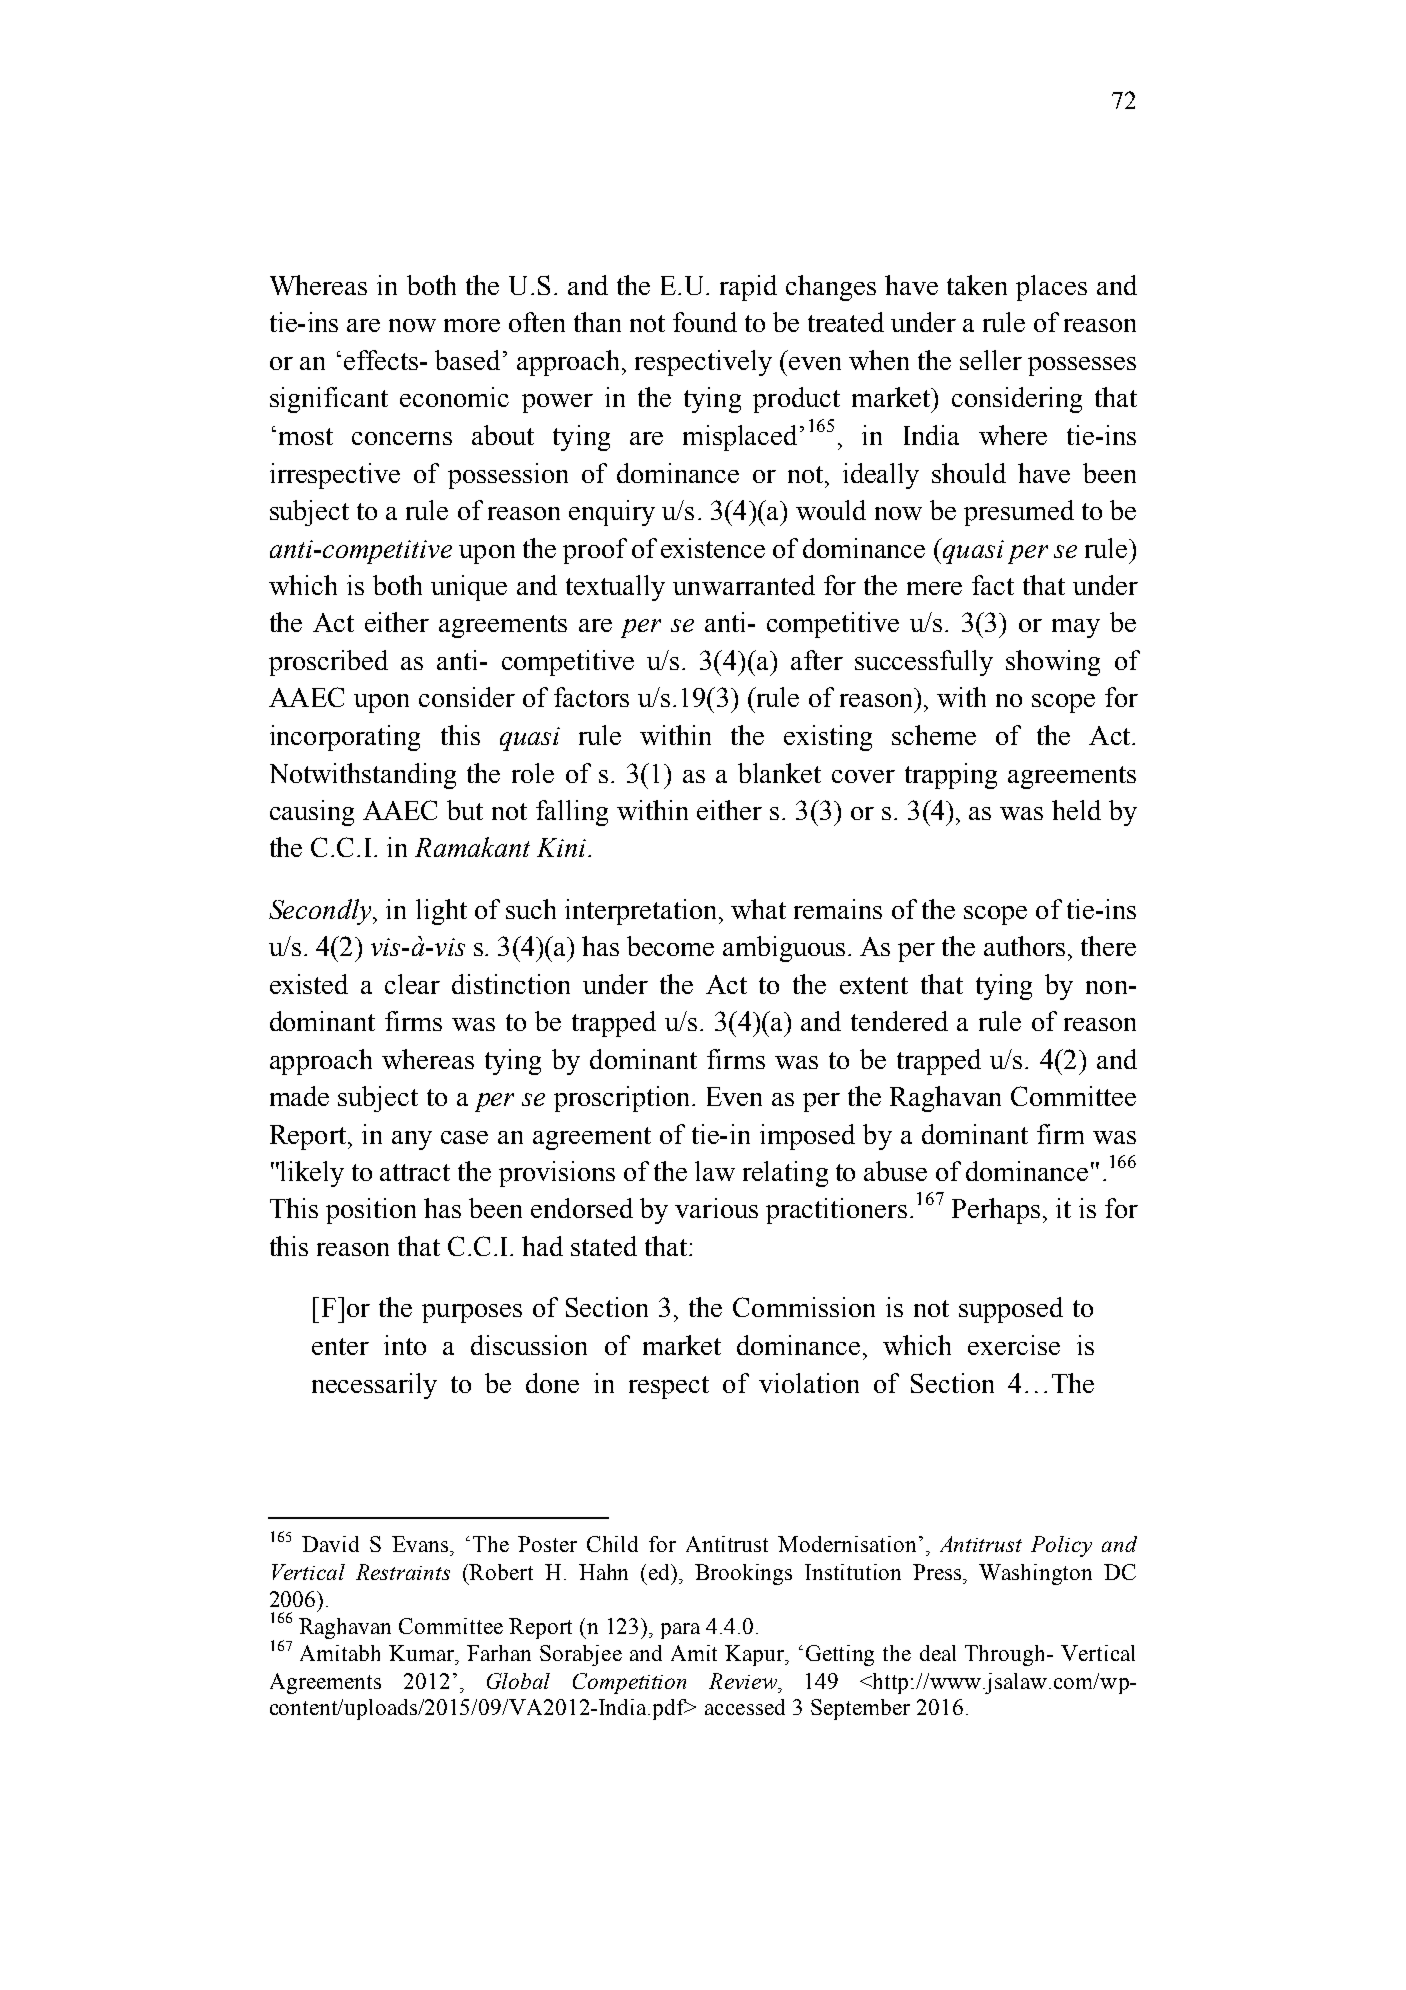 This screenshot has width=1406, height=1990. What do you see at coordinates (472, 325) in the screenshot?
I see `more` at bounding box center [472, 325].
